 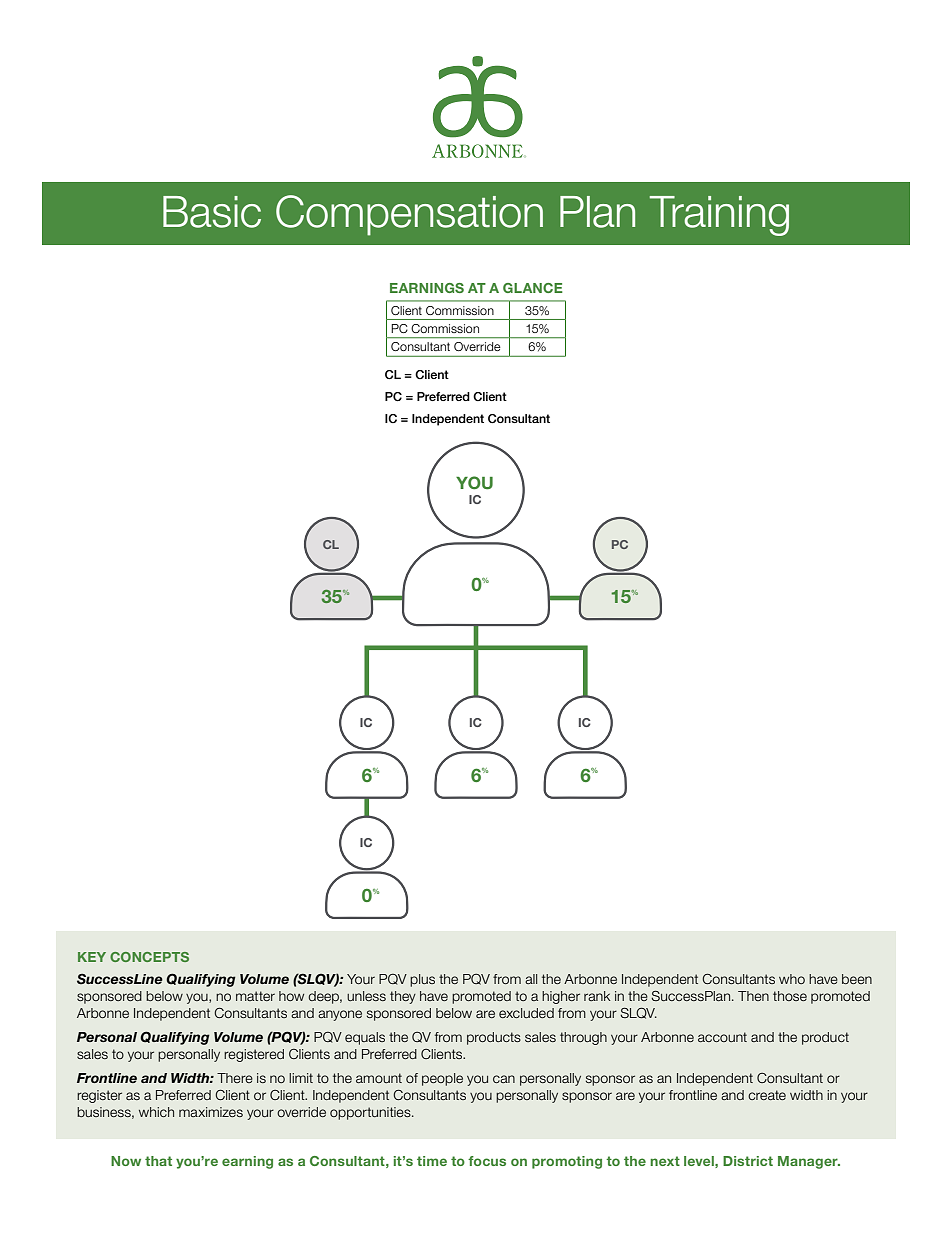 I want to click on Training, so click(x=719, y=216).
